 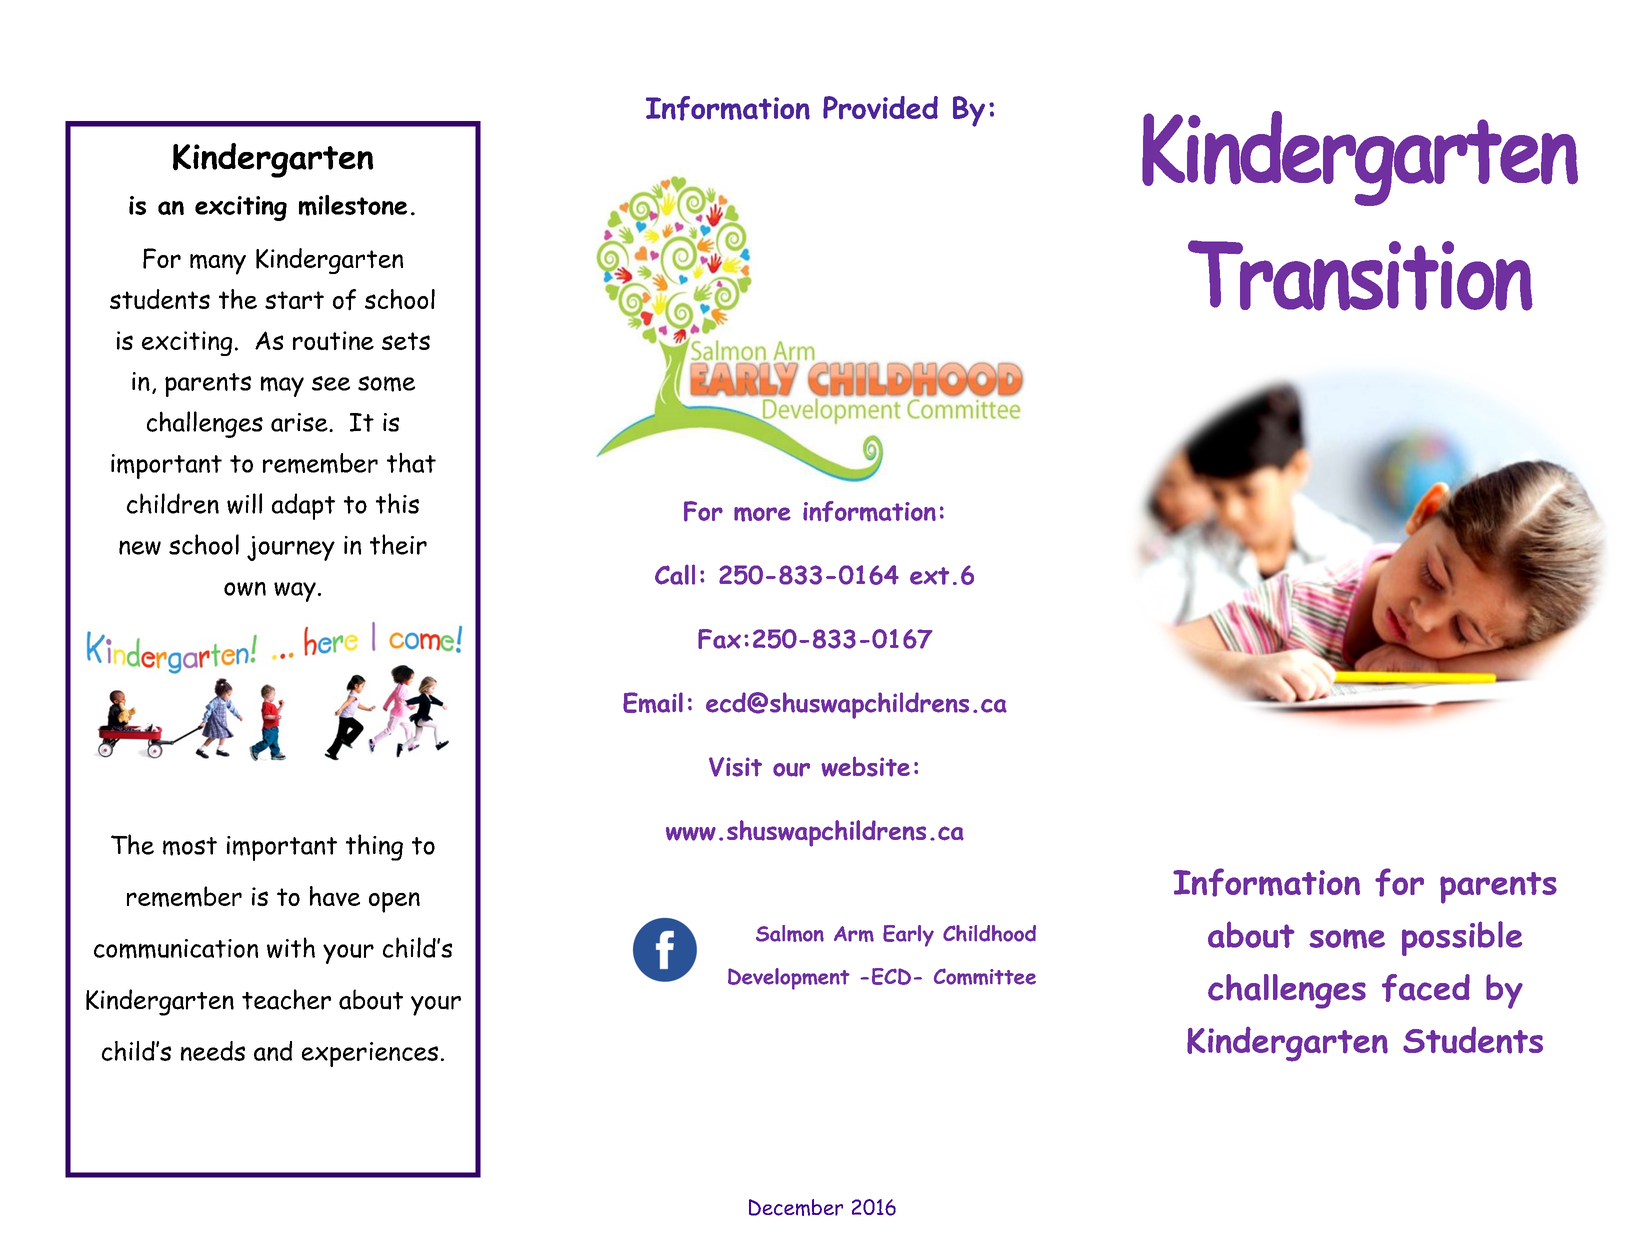 What do you see at coordinates (865, 766) in the screenshot?
I see `website` at bounding box center [865, 766].
